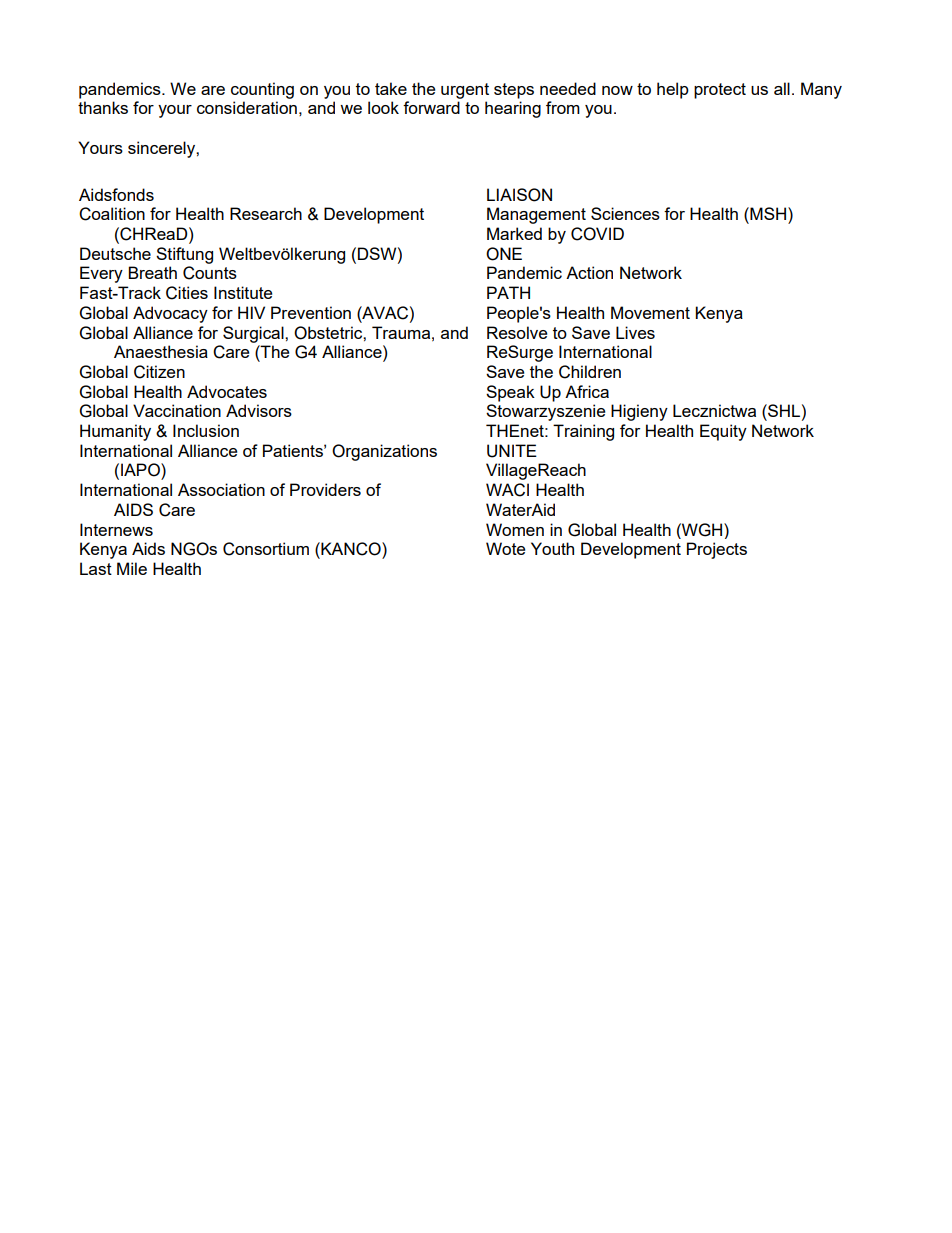  What do you see at coordinates (650, 312) in the screenshot?
I see `Movement` at bounding box center [650, 312].
